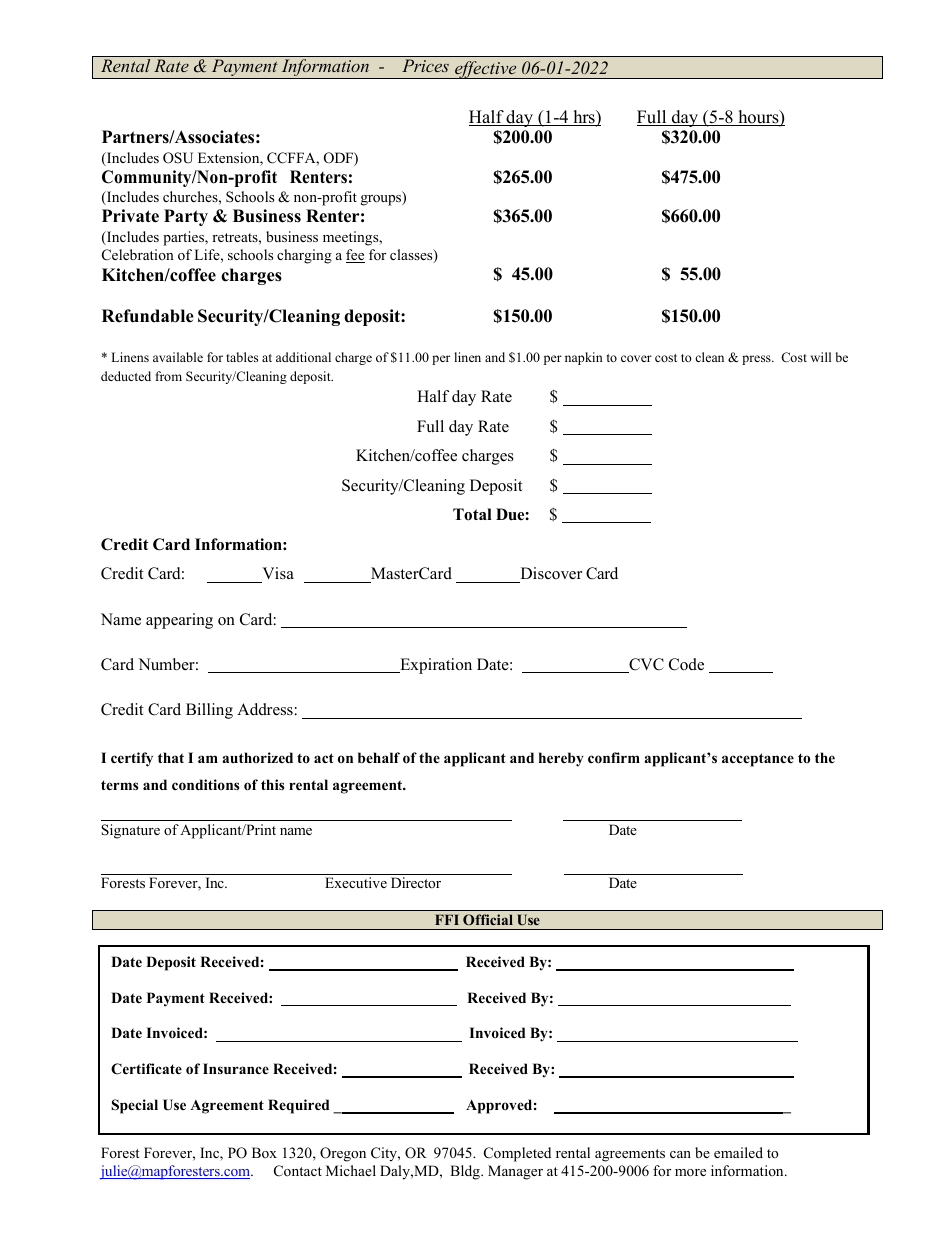 The image size is (952, 1233). I want to click on Box, so click(264, 1152).
